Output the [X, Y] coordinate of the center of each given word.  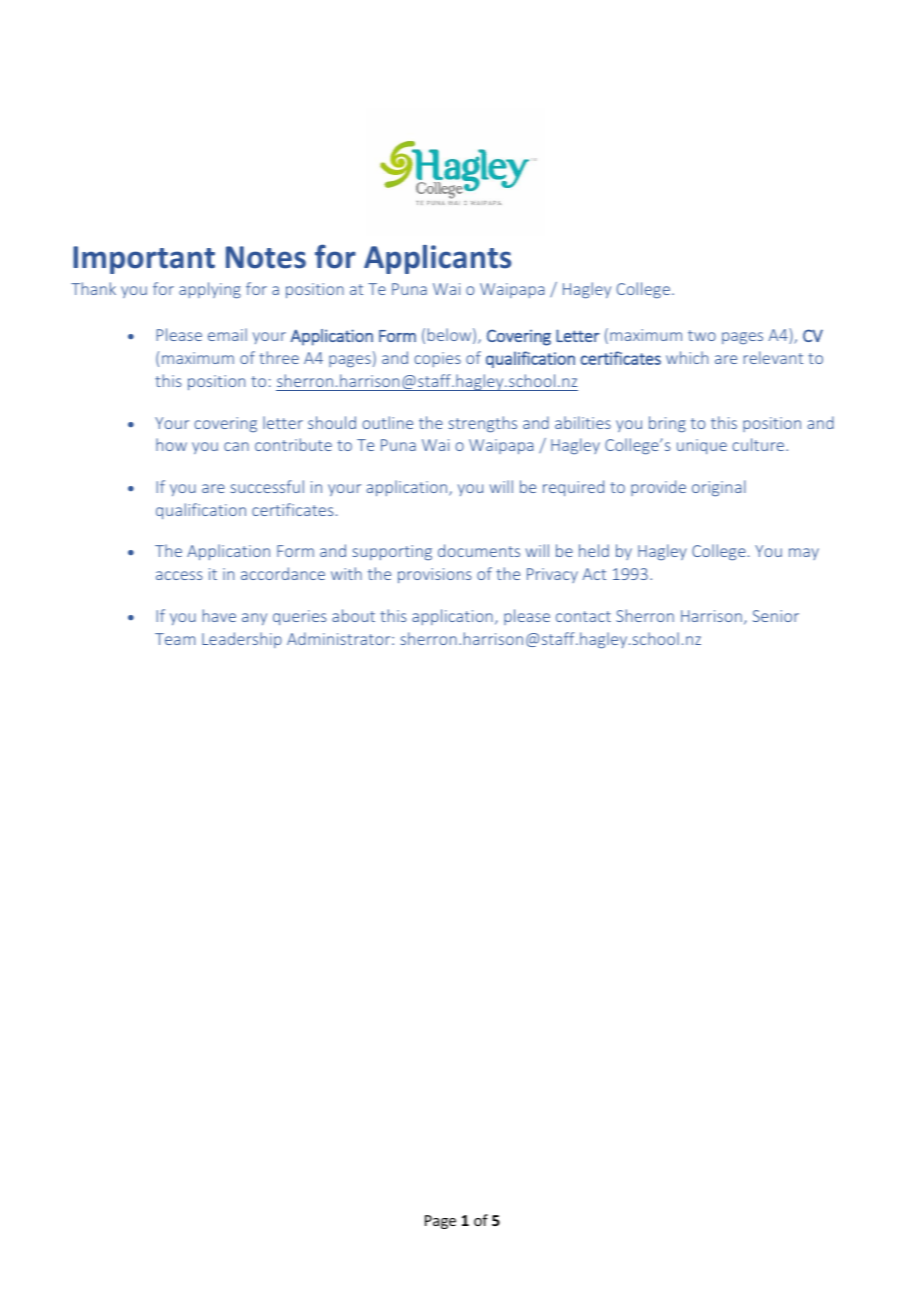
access [179, 575]
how [171, 444]
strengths [483, 424]
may [804, 554]
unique [702, 446]
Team [175, 639]
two [702, 335]
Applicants [437, 259]
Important [144, 260]
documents [479, 550]
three [279, 357]
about [353, 615]
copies [437, 359]
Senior [776, 616]
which [687, 357]
